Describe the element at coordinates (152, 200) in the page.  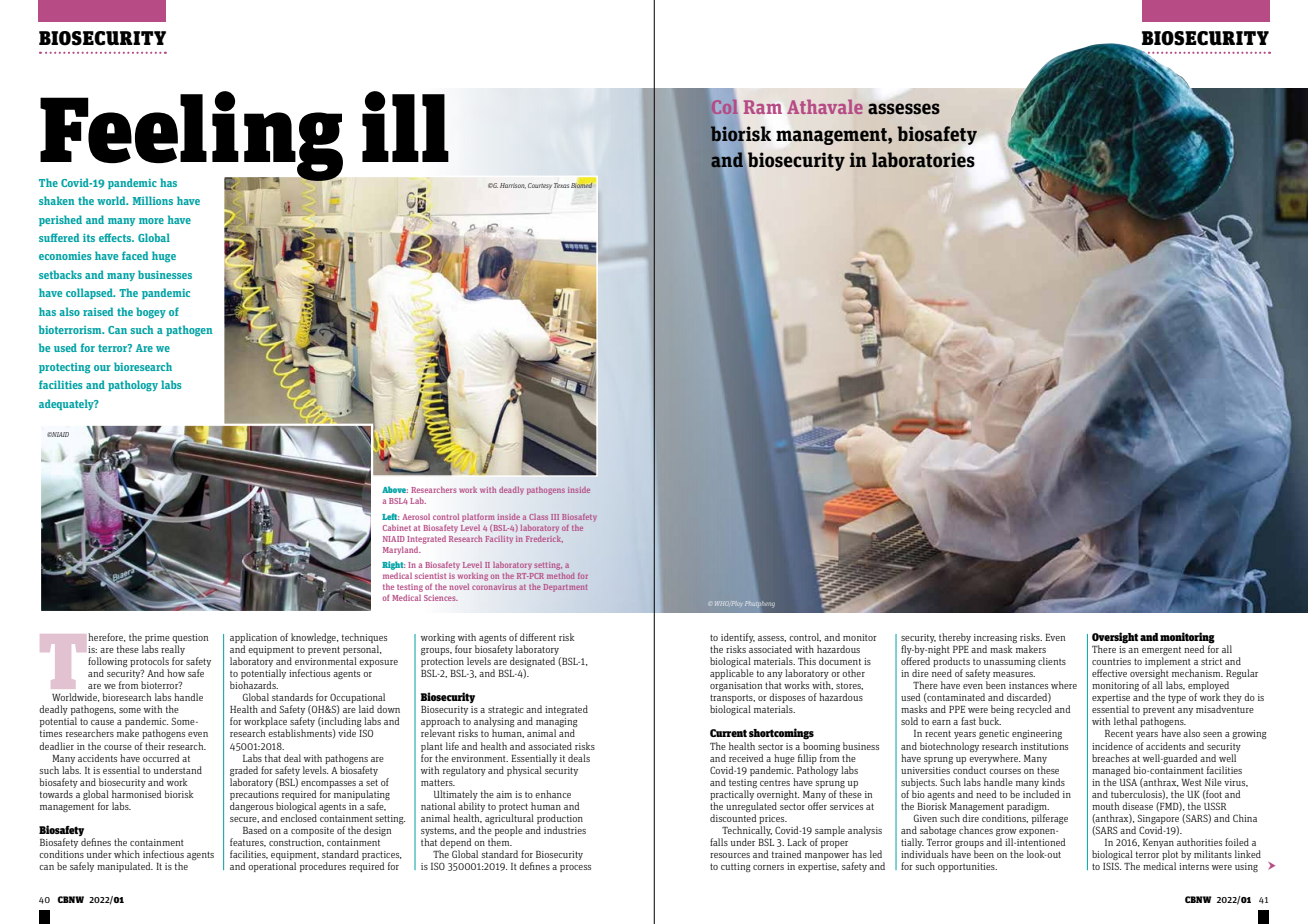
I see `Millions` at that location.
